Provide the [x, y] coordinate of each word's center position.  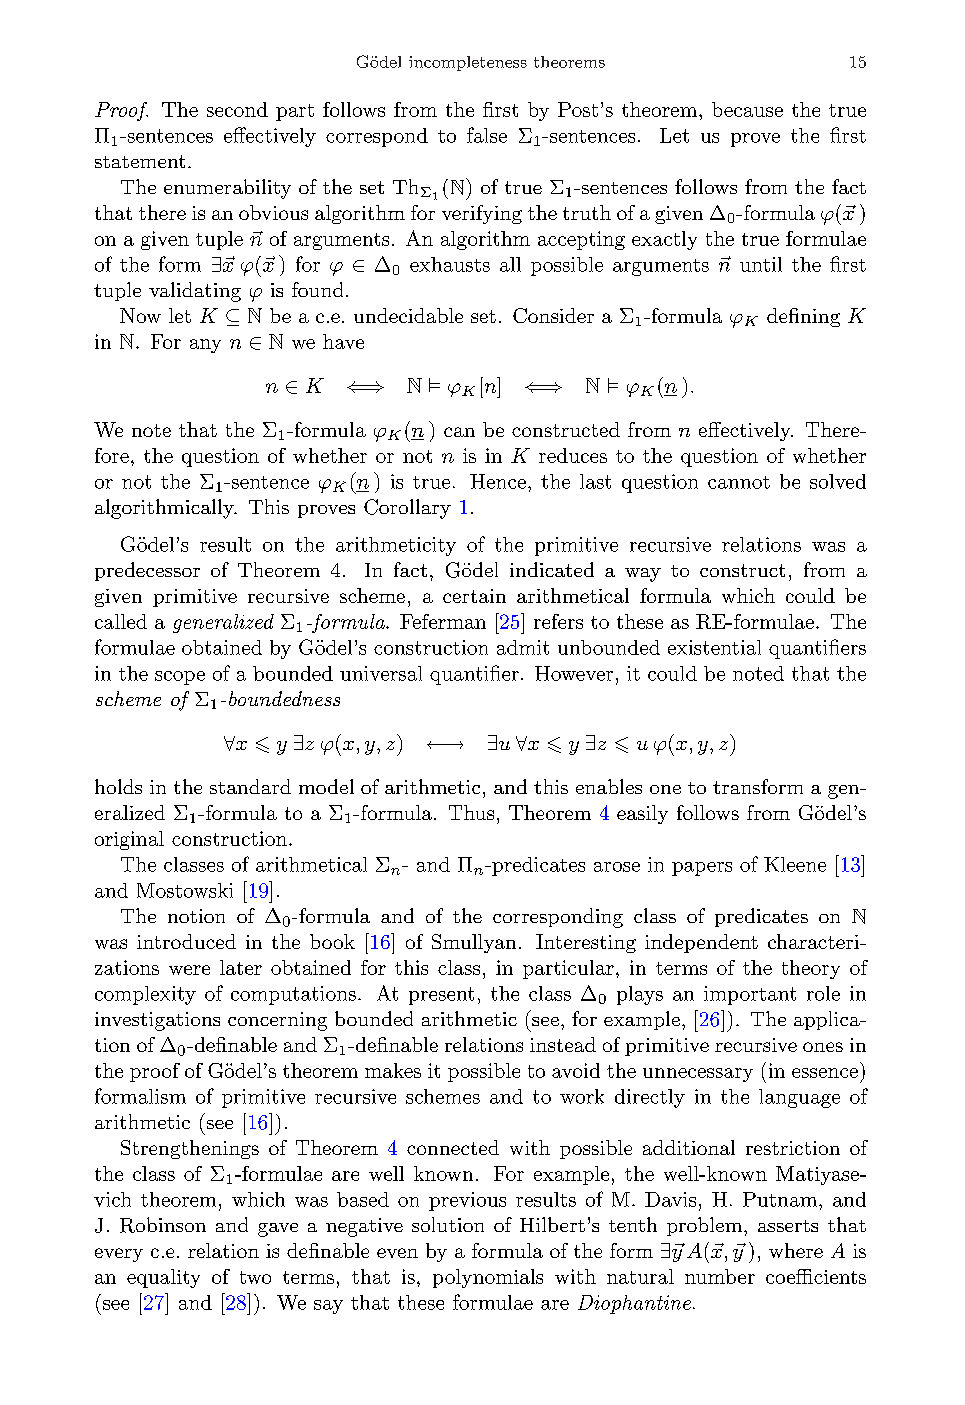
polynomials [488, 1278]
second [237, 109]
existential [714, 647]
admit [523, 647]
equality [163, 1278]
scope [180, 678]
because [747, 109]
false [487, 135]
